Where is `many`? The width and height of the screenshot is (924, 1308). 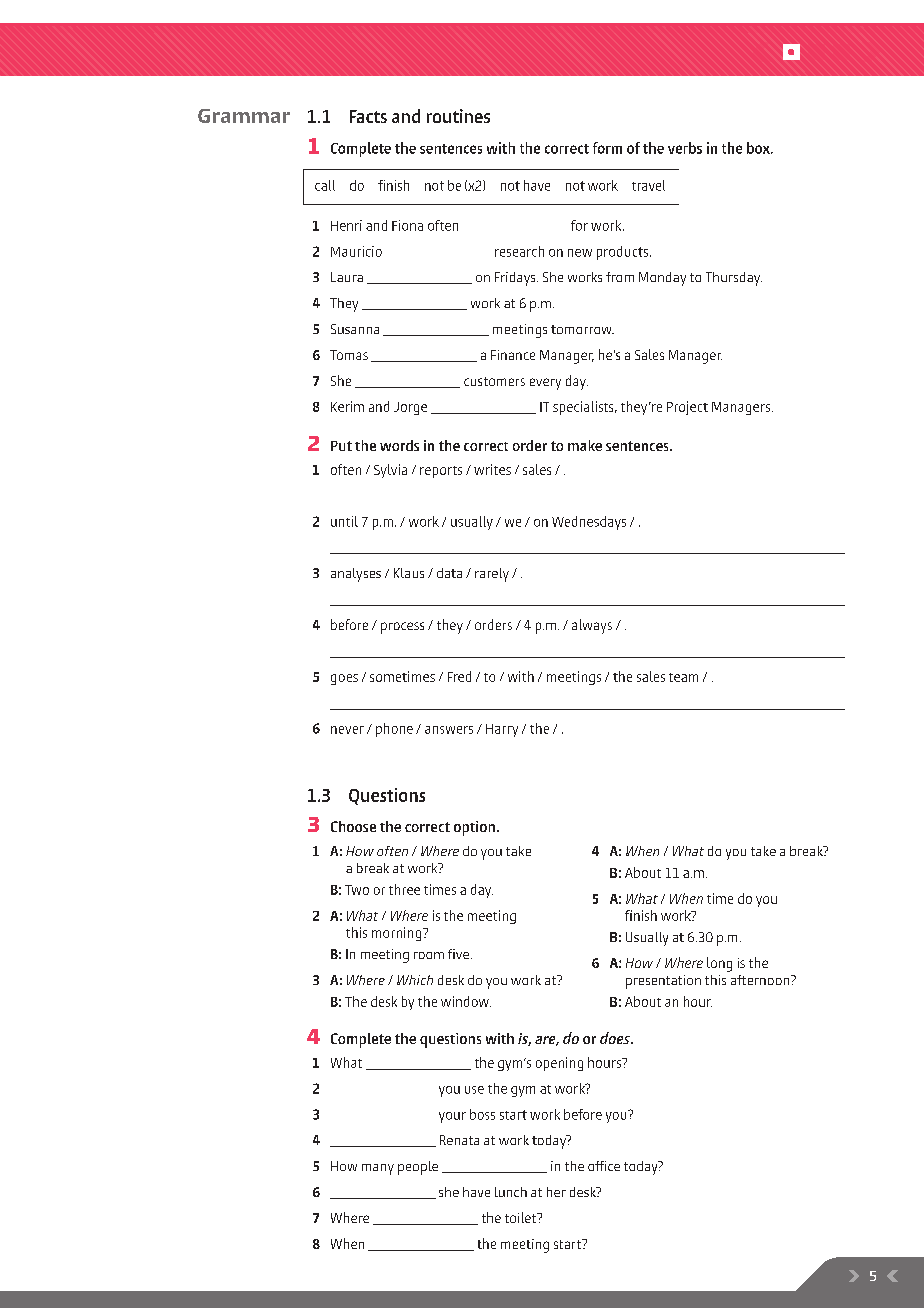 many is located at coordinates (378, 1169).
